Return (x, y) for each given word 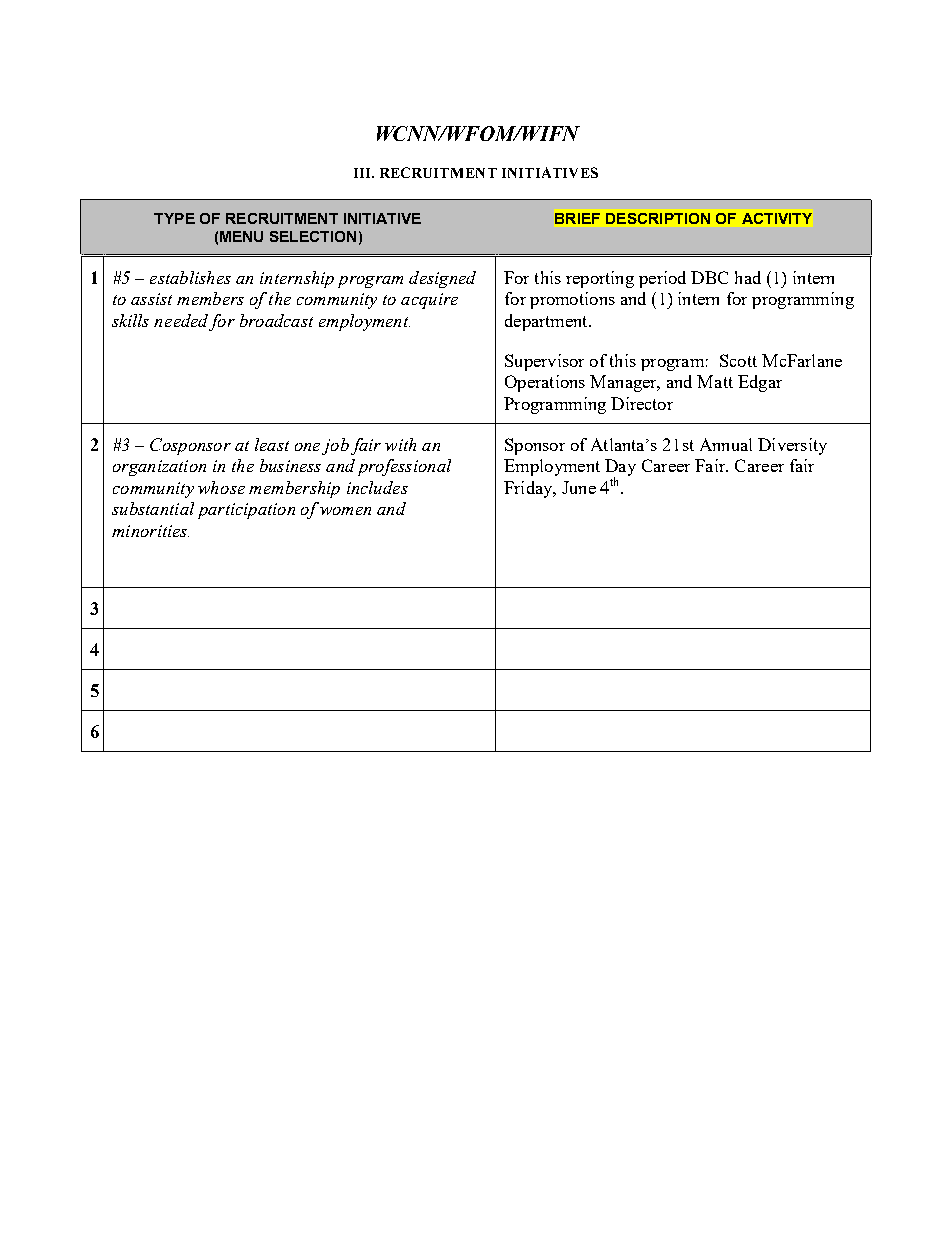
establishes (190, 277)
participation (246, 511)
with (400, 444)
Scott (738, 360)
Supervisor (544, 362)
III (363, 173)
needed (181, 320)
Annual (726, 444)
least (272, 444)
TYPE (174, 218)
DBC (709, 277)
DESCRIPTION (658, 218)
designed (442, 279)
